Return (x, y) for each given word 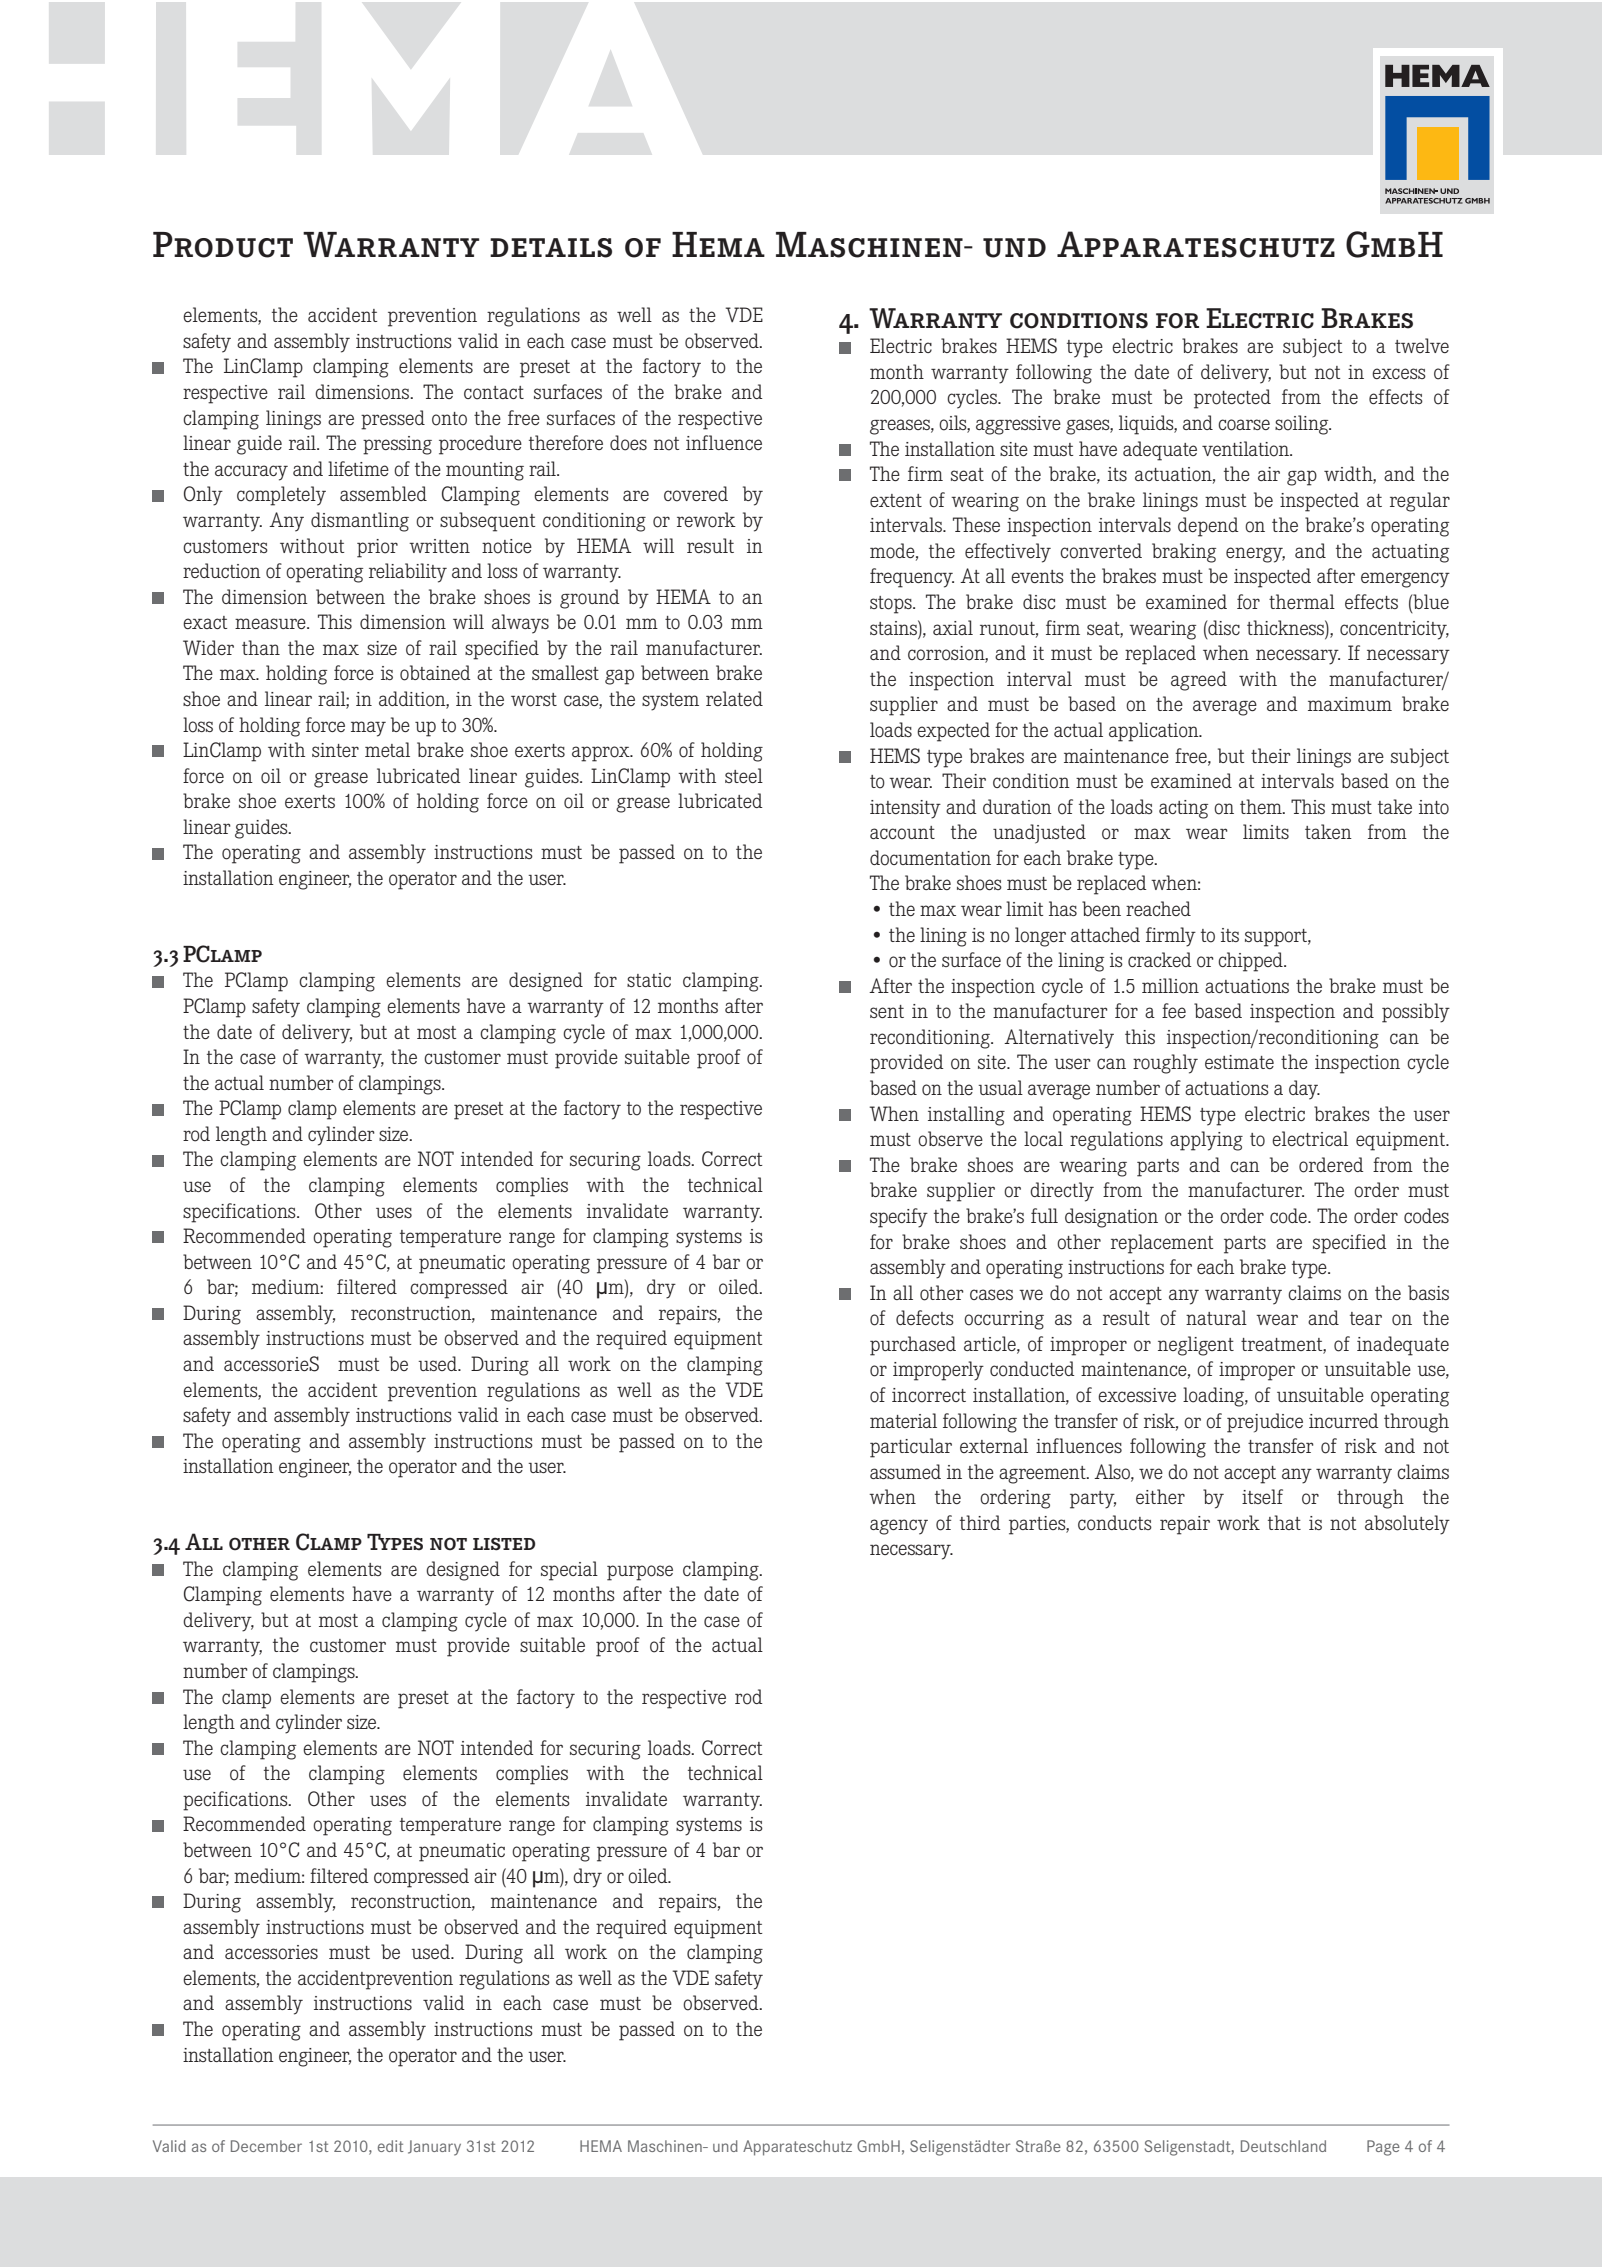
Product (223, 245)
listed (504, 1544)
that (1284, 1522)
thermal (1302, 601)
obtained (435, 673)
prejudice (1265, 1423)
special (569, 1571)
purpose (640, 1573)
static (649, 980)
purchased (913, 1346)
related (734, 698)
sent (887, 1011)
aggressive (1018, 425)
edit (391, 2146)
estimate (1239, 1062)
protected (1232, 399)
